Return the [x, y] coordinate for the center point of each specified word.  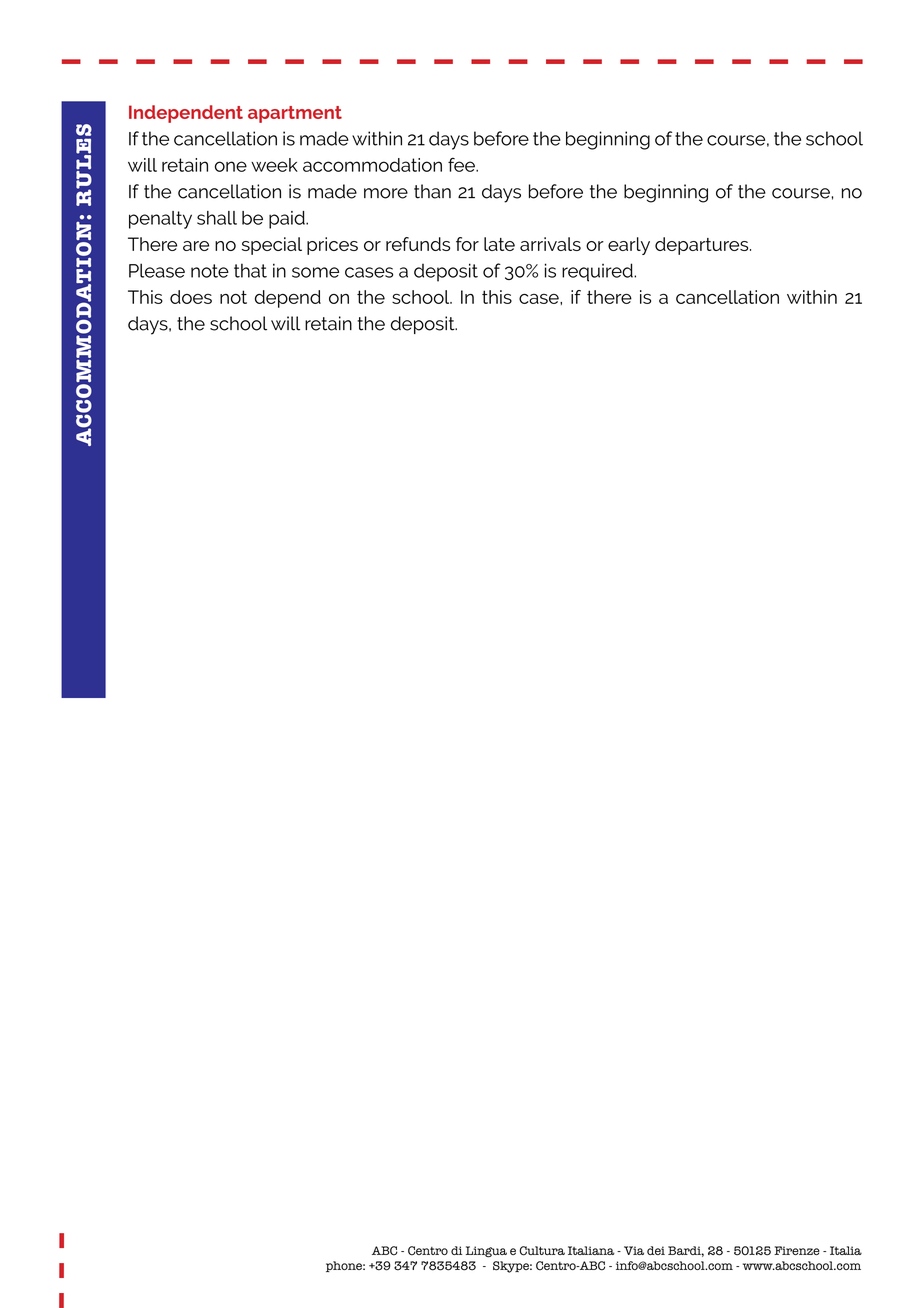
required [598, 272]
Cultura [542, 1251]
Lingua [486, 1252]
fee [462, 164]
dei [656, 1250]
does [191, 297]
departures [703, 246]
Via [634, 1250]
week [274, 165]
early [629, 246]
